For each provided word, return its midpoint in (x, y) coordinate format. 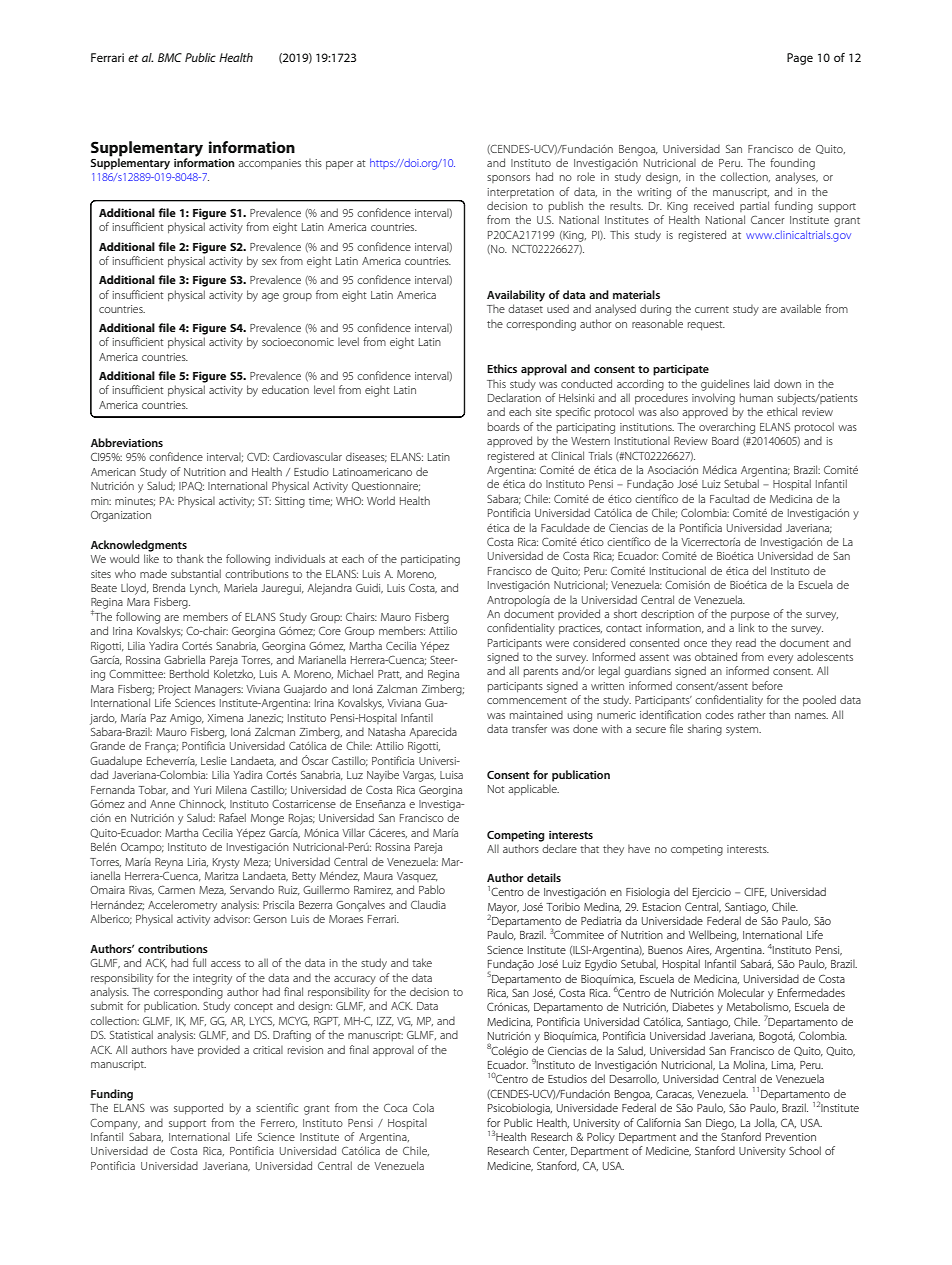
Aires (699, 951)
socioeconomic (298, 342)
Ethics (502, 368)
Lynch (205, 589)
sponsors (508, 179)
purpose (750, 616)
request (706, 326)
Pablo (432, 889)
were (557, 644)
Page (800, 59)
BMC (170, 57)
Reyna (169, 863)
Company (115, 1124)
